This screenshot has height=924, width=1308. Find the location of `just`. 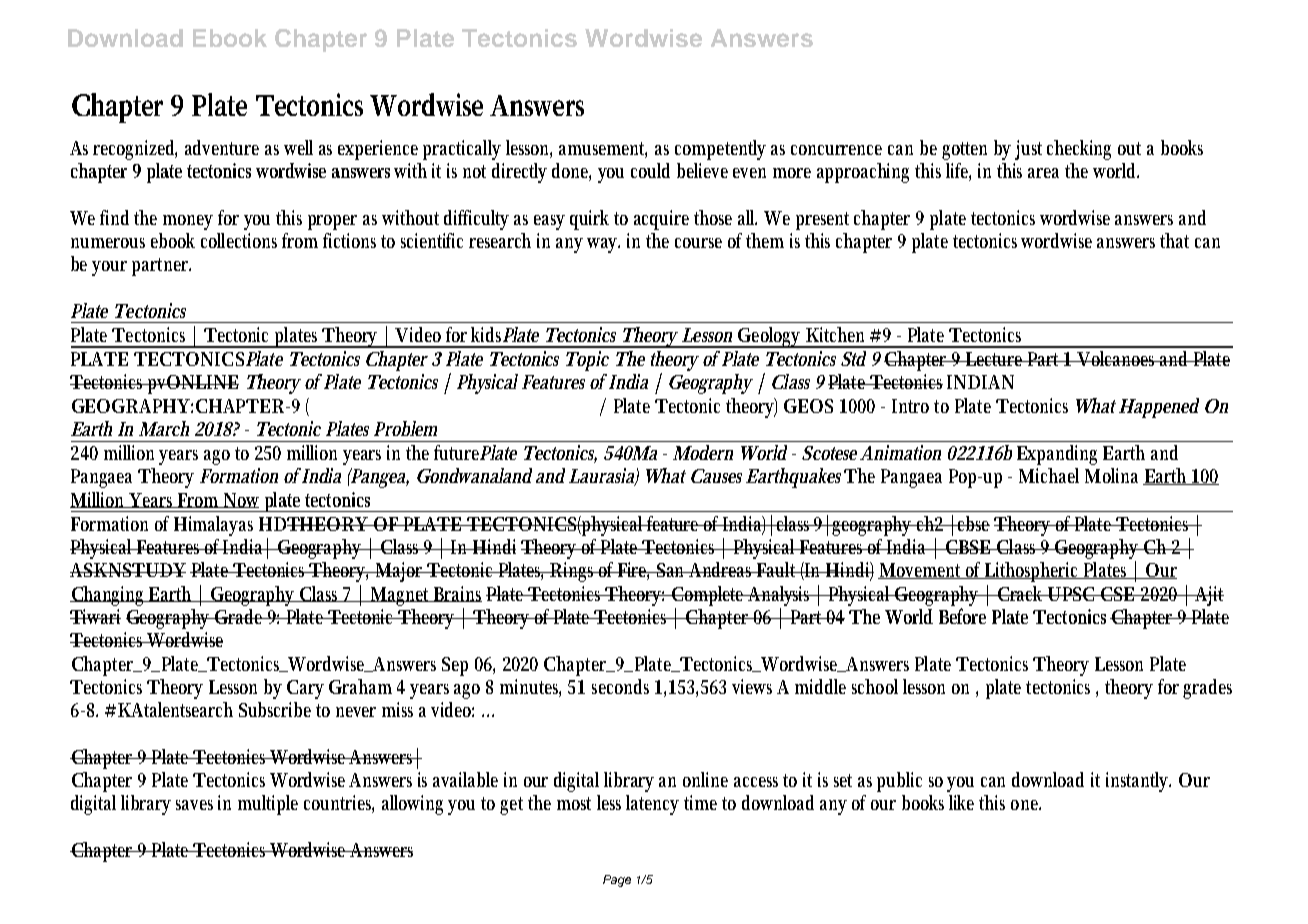

just is located at coordinates (1028, 150).
